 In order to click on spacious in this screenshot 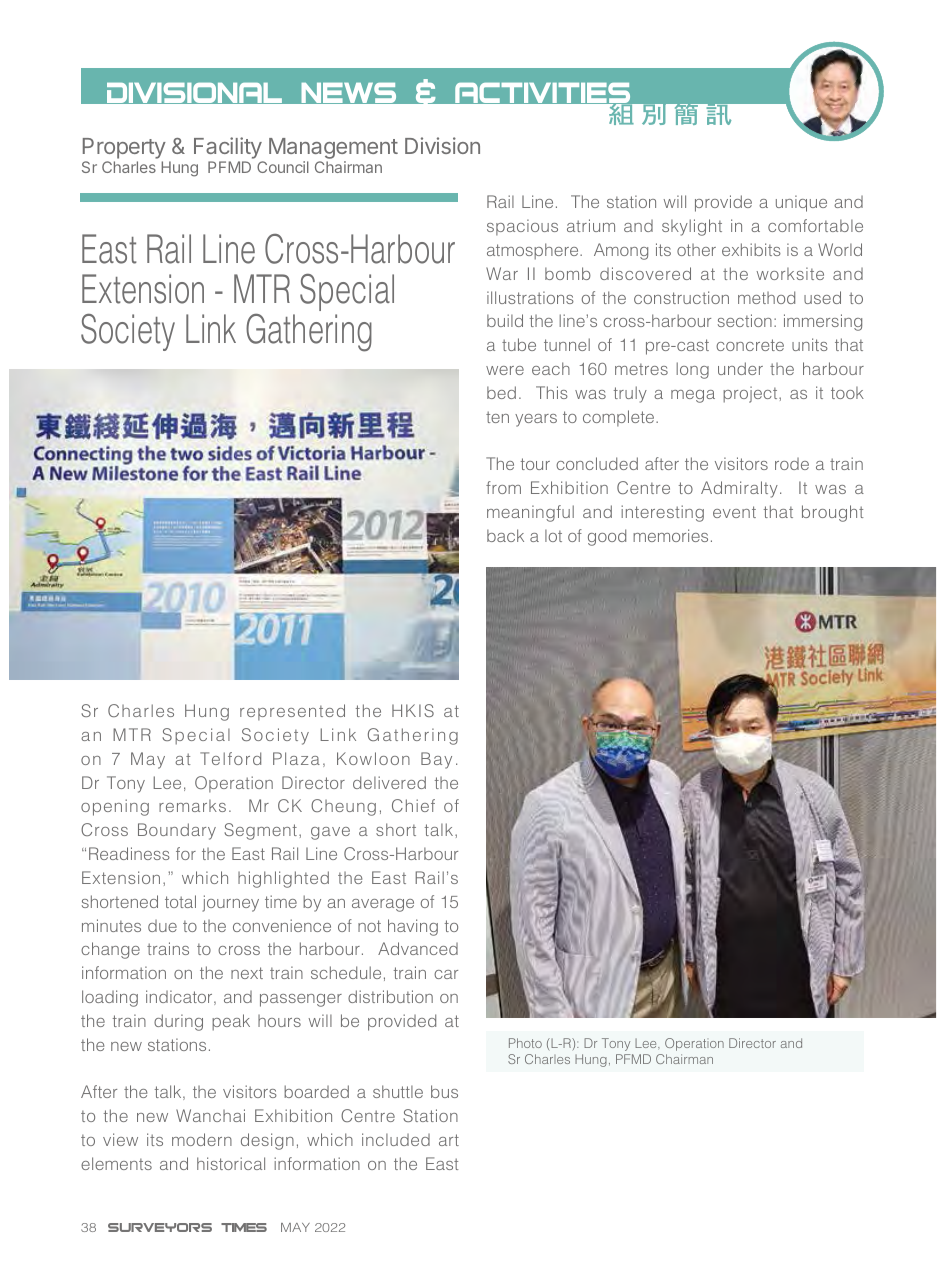, I will do `click(522, 227)`.
